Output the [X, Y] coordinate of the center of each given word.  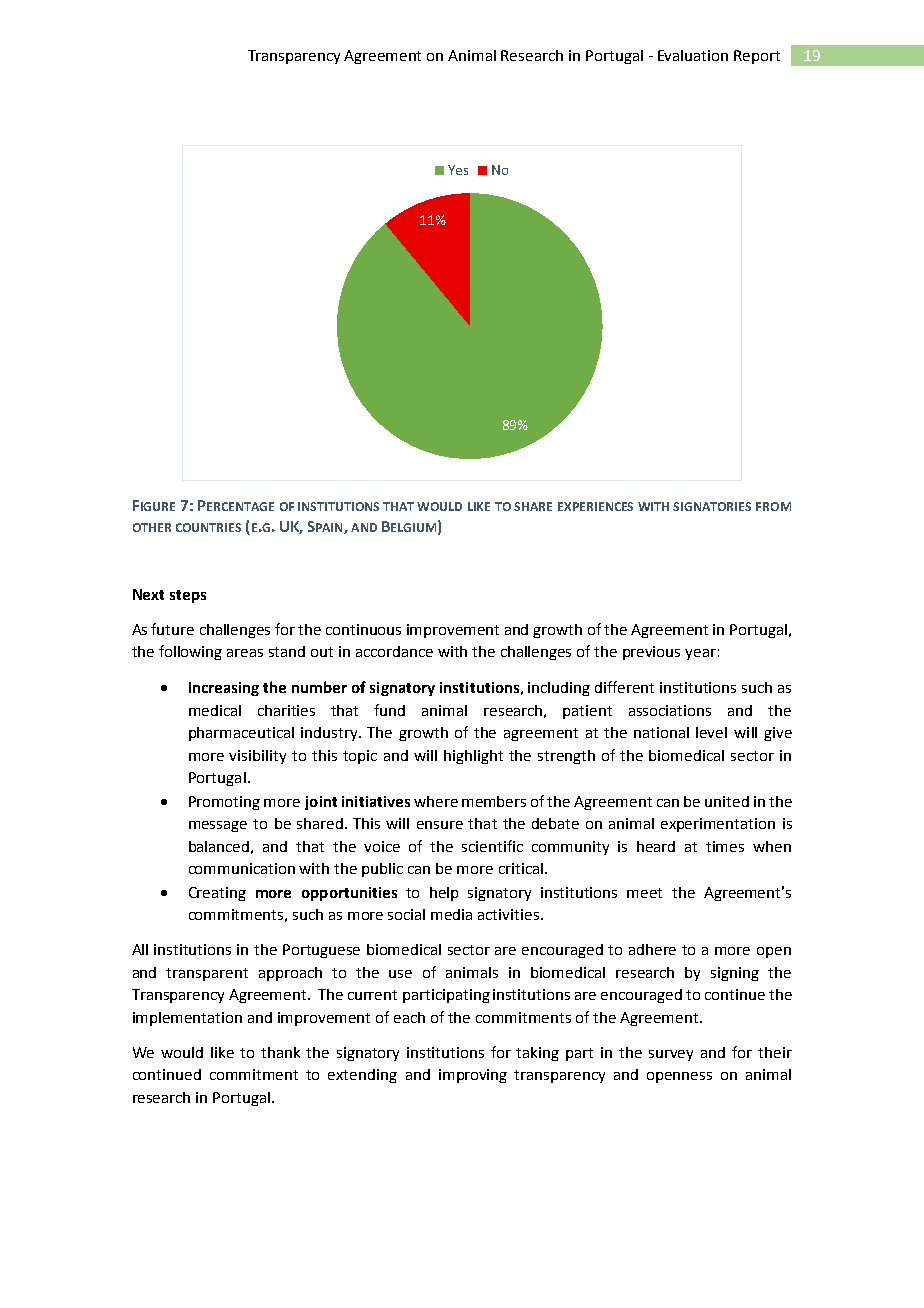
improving [473, 1076]
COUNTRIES [208, 527]
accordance [394, 651]
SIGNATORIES [712, 506]
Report [757, 57]
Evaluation [693, 55]
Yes [458, 170]
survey [671, 1055]
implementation [187, 1019]
